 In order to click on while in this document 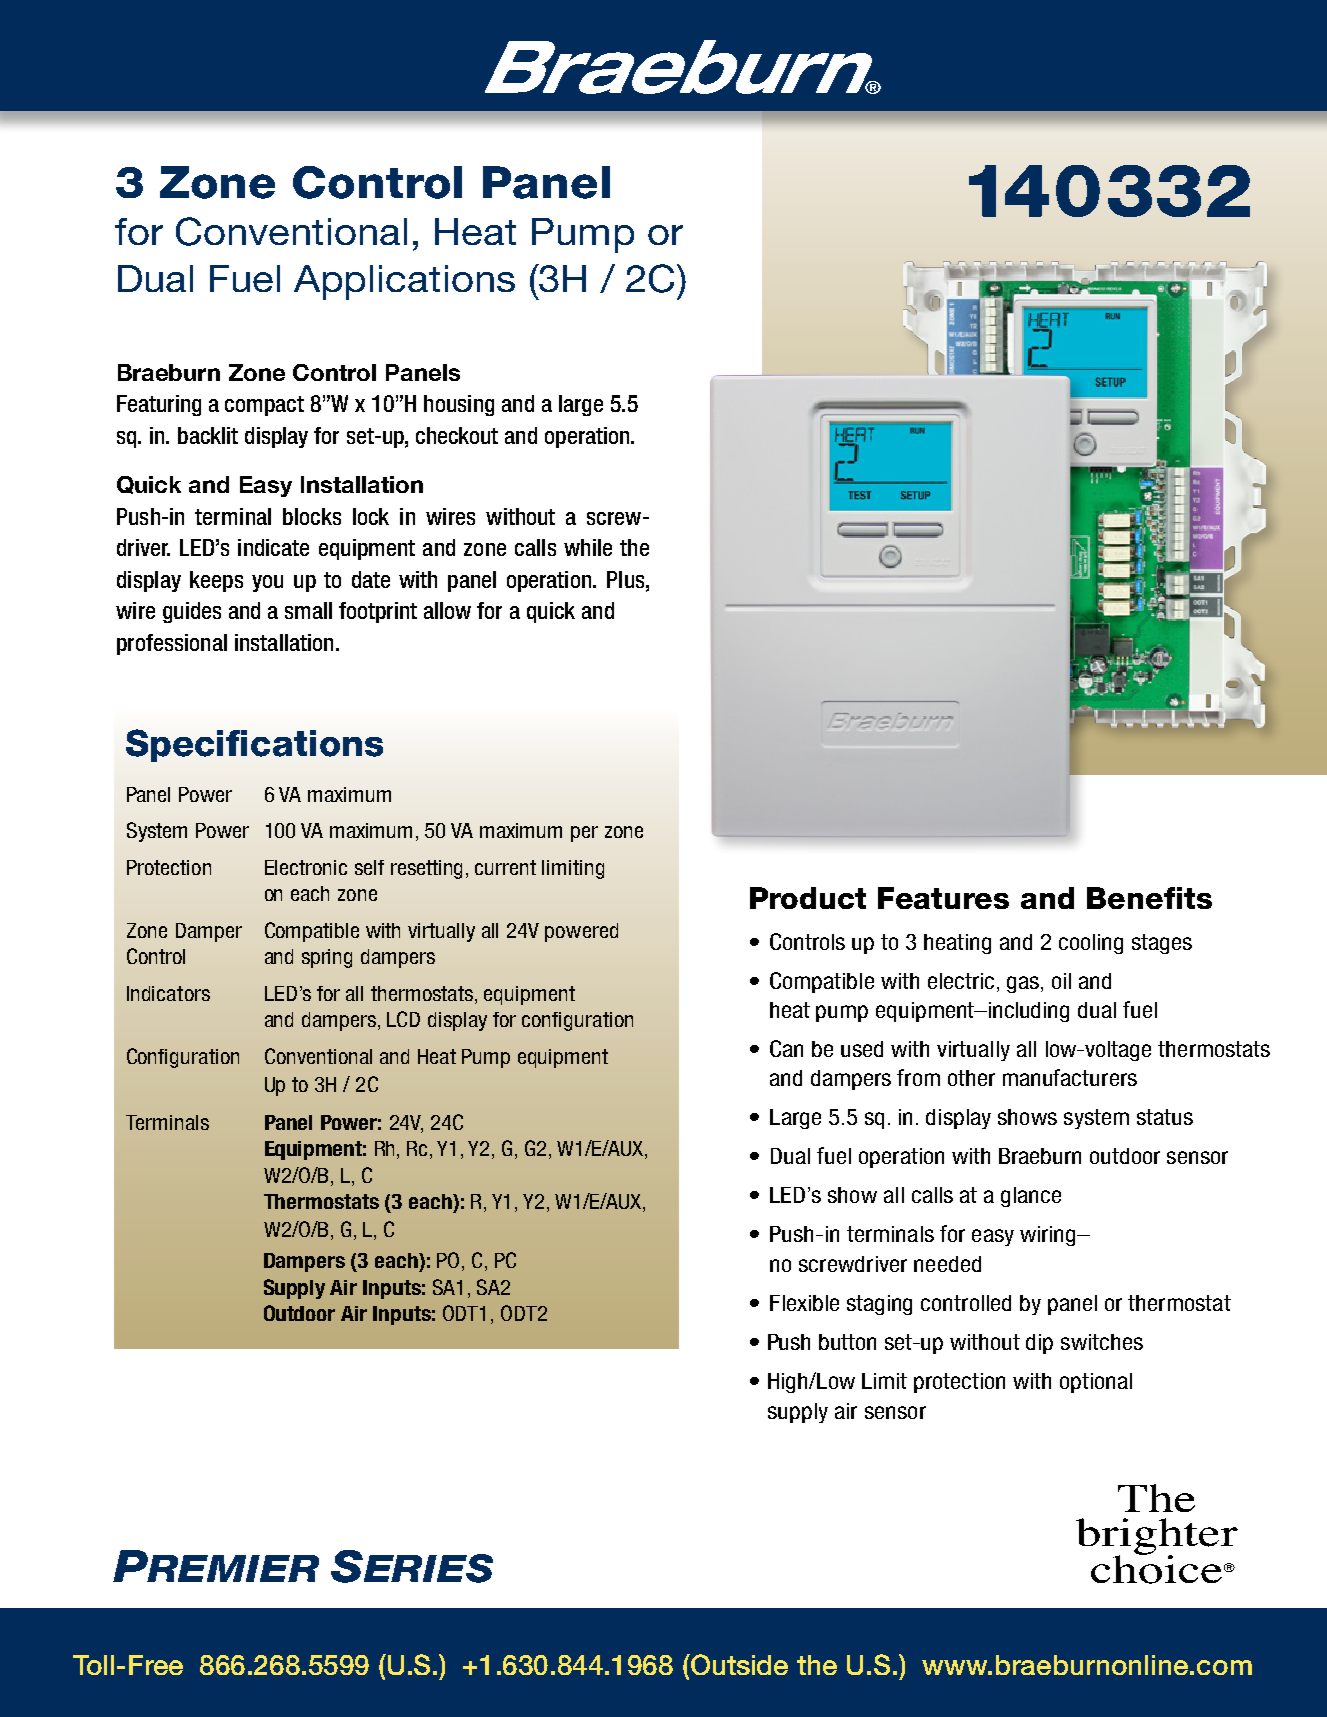, I will do `click(588, 547)`.
